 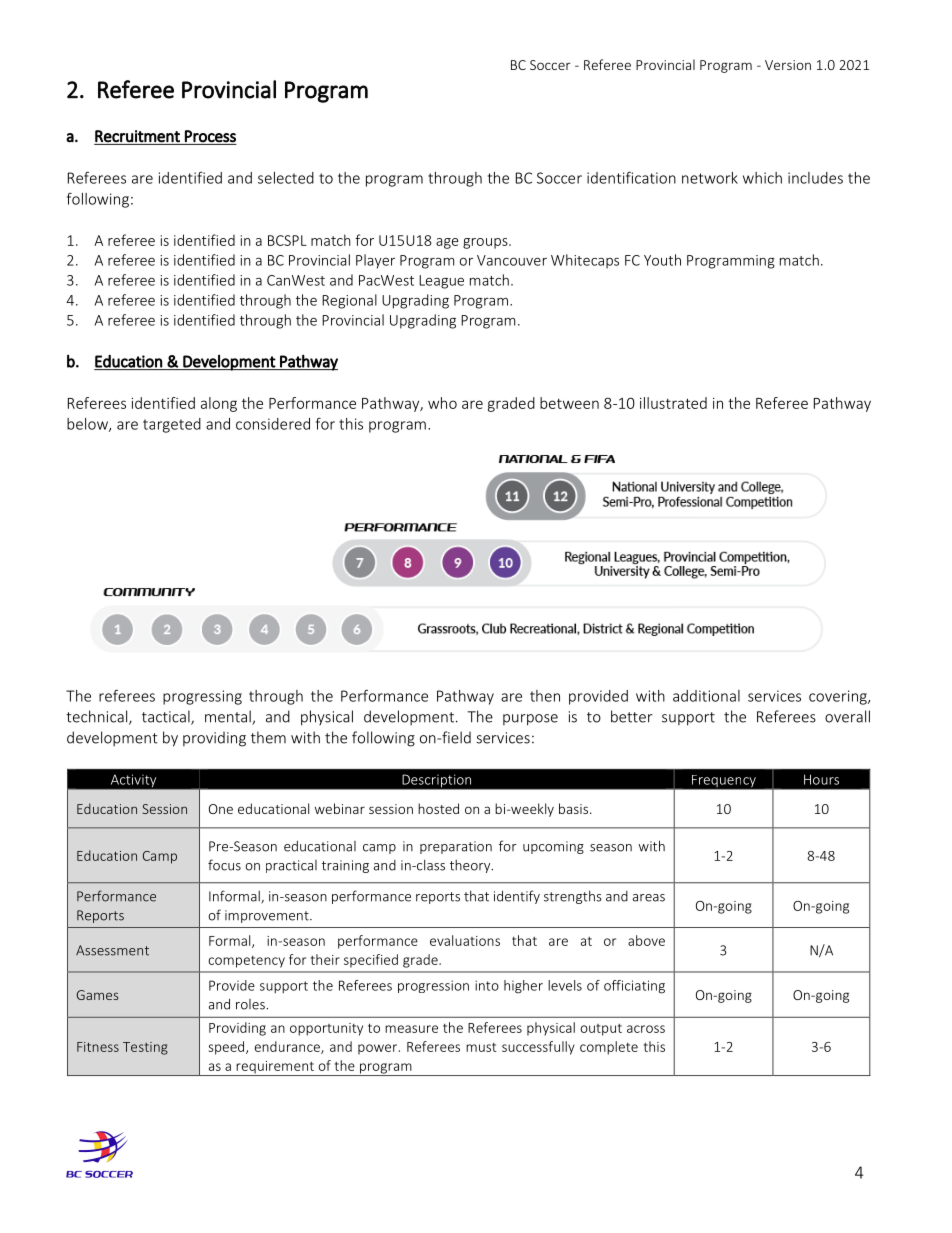 I want to click on Process, so click(x=210, y=136).
